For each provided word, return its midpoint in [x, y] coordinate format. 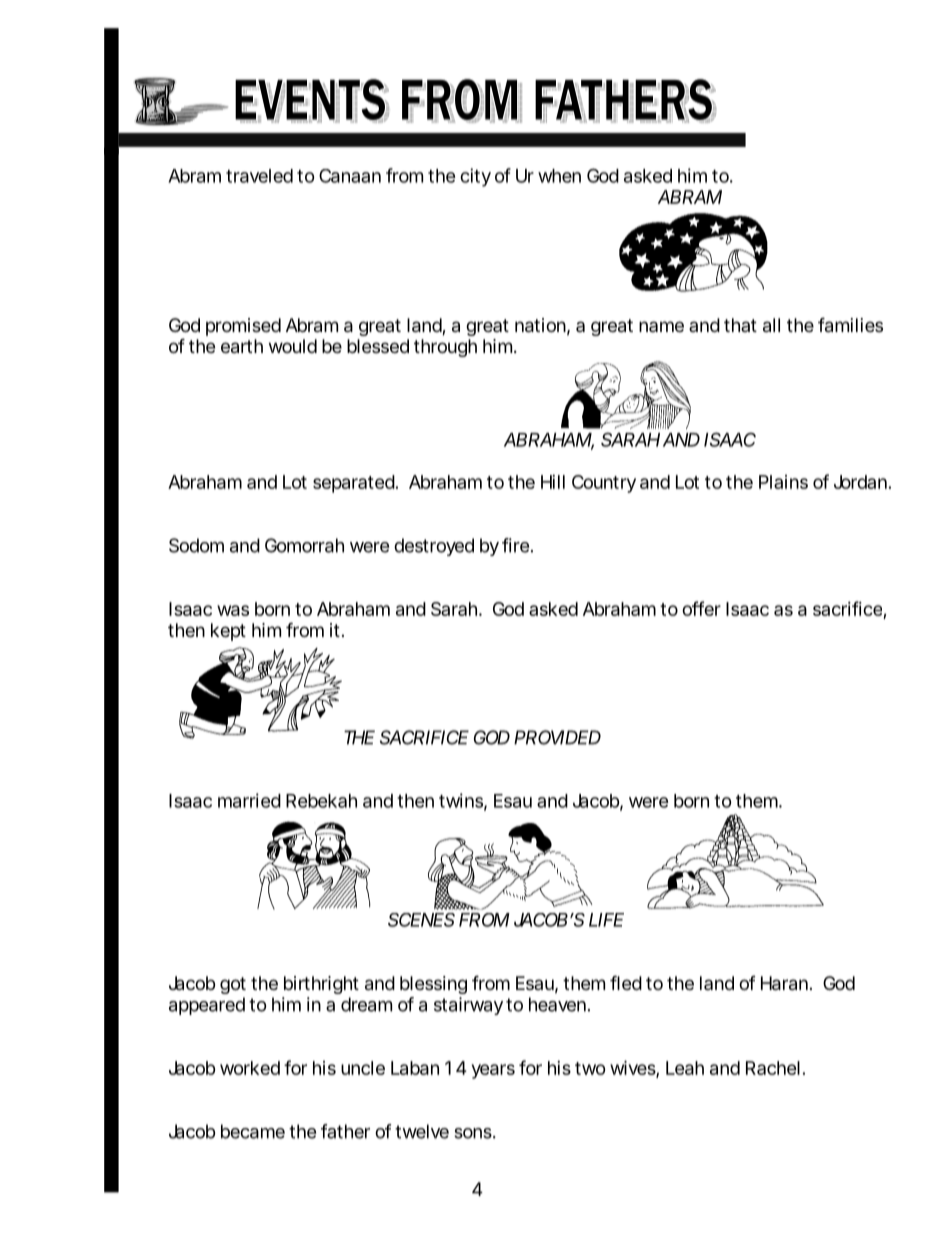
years [493, 1071]
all [771, 325]
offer [701, 608]
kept [228, 632]
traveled [259, 176]
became [253, 1131]
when [559, 176]
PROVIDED [557, 737]
